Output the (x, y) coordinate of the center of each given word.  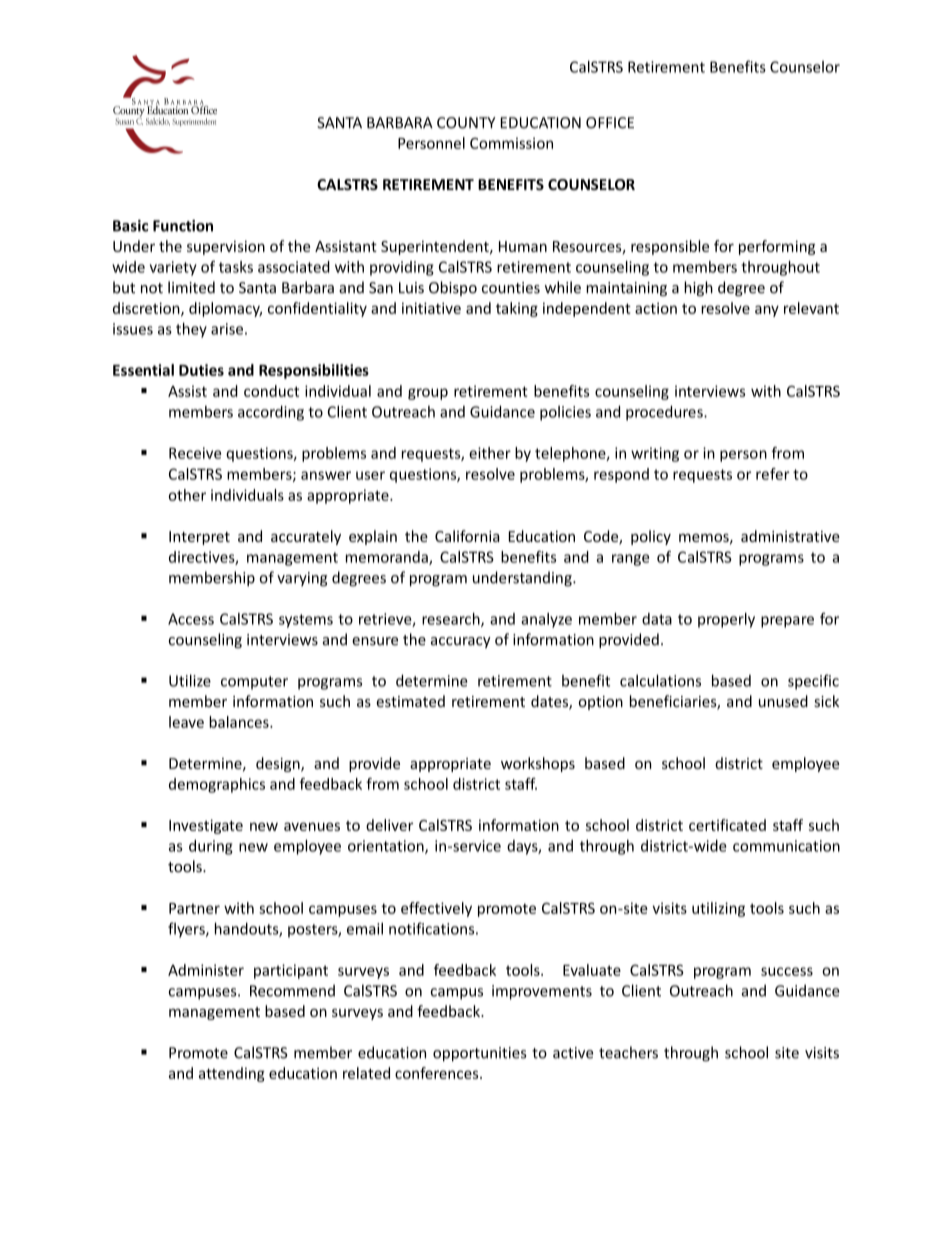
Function (183, 226)
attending (232, 1074)
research (452, 620)
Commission (511, 143)
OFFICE (610, 123)
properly (726, 620)
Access (191, 619)
